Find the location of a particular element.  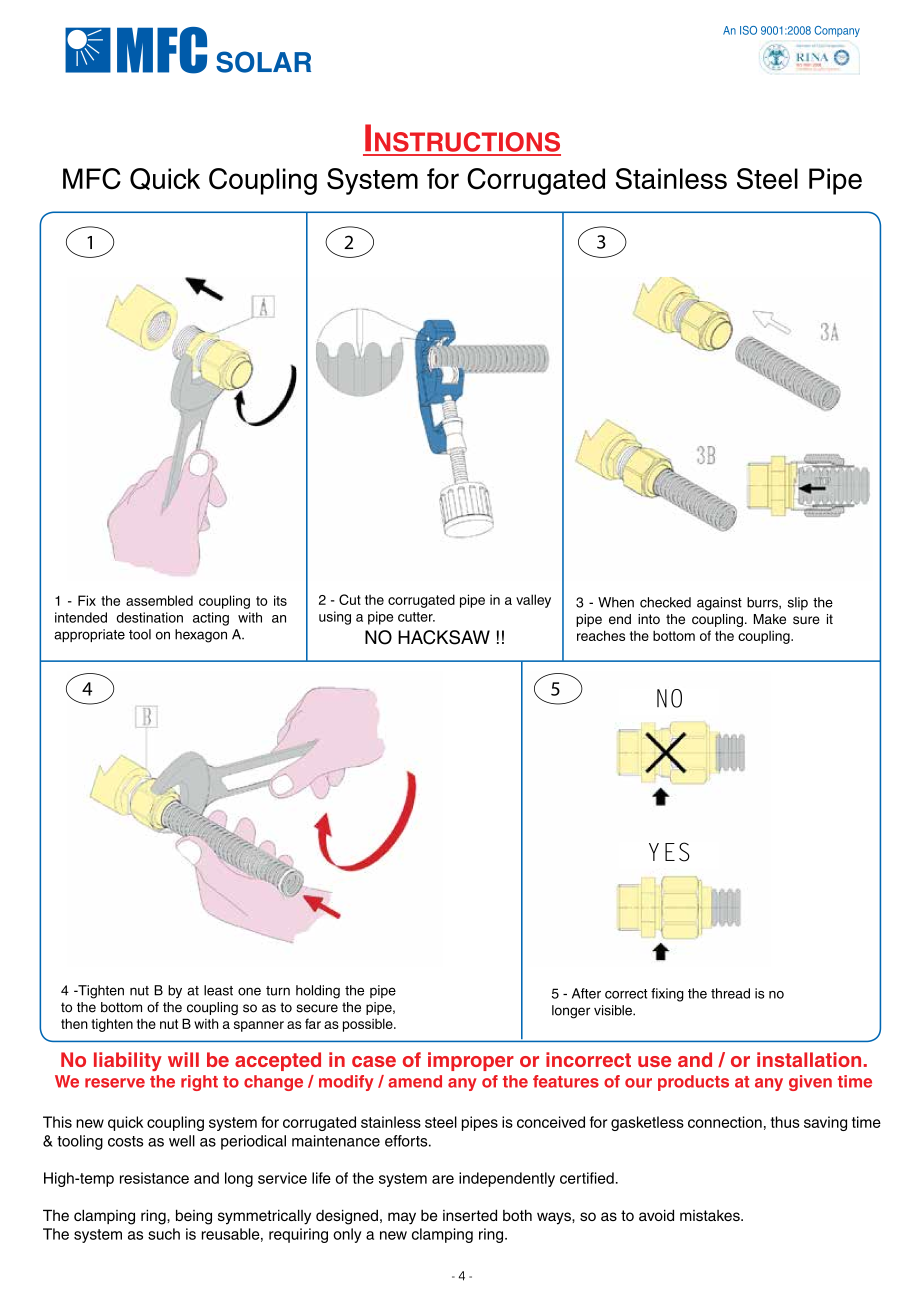

valley is located at coordinates (533, 601).
